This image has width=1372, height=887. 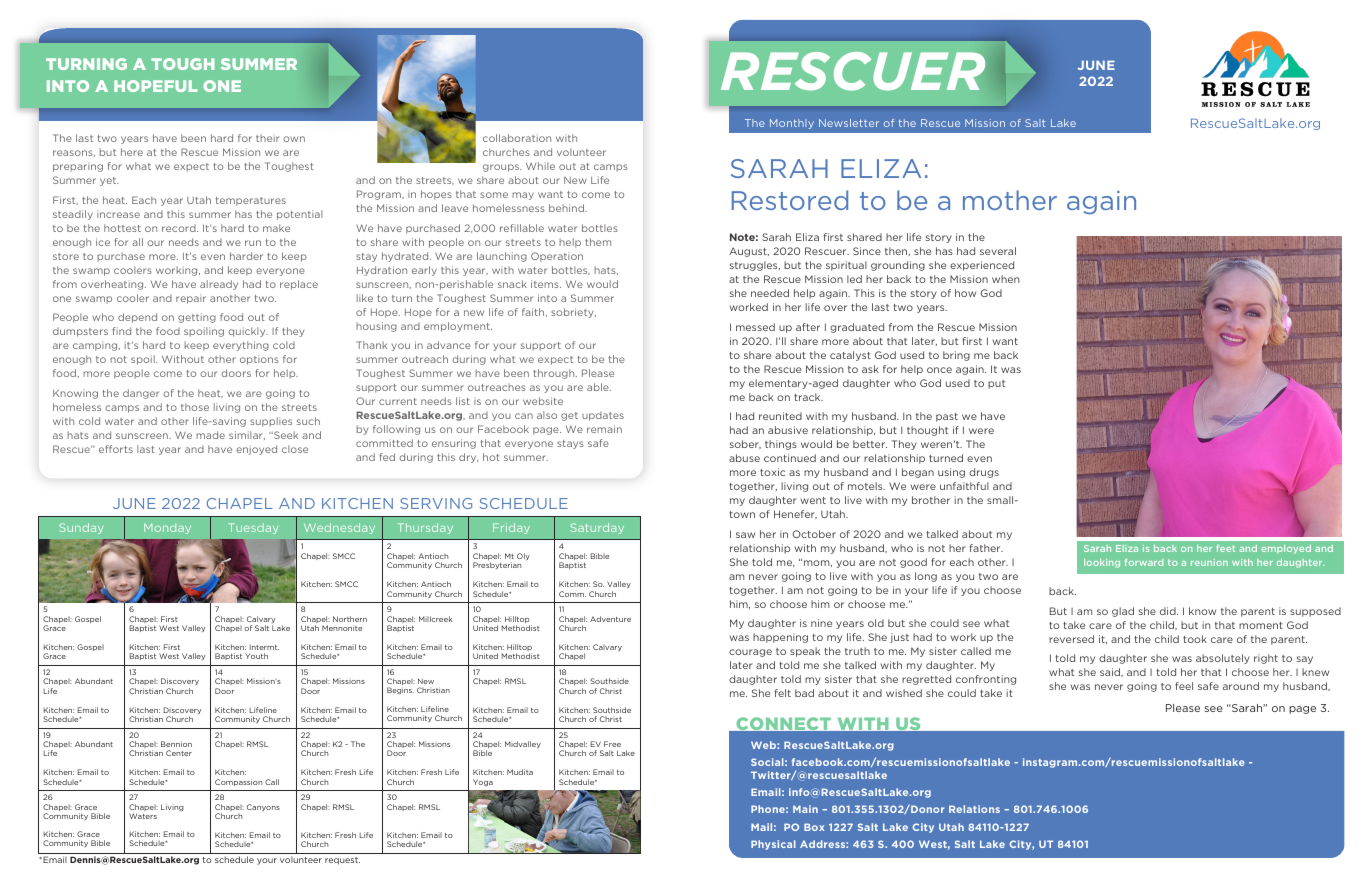 I want to click on felt, so click(x=782, y=693).
